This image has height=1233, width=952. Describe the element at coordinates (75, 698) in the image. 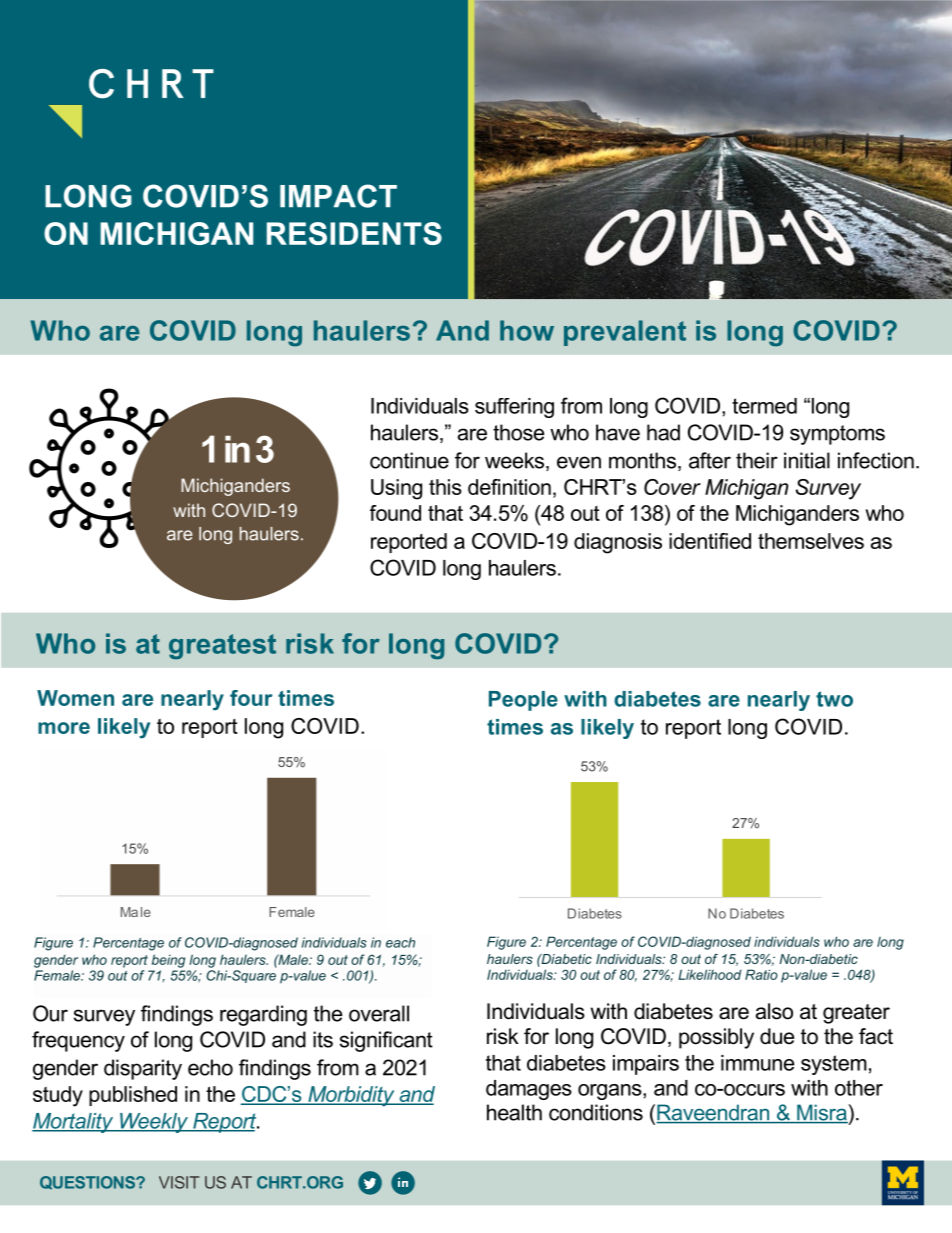

I see `Women` at that location.
